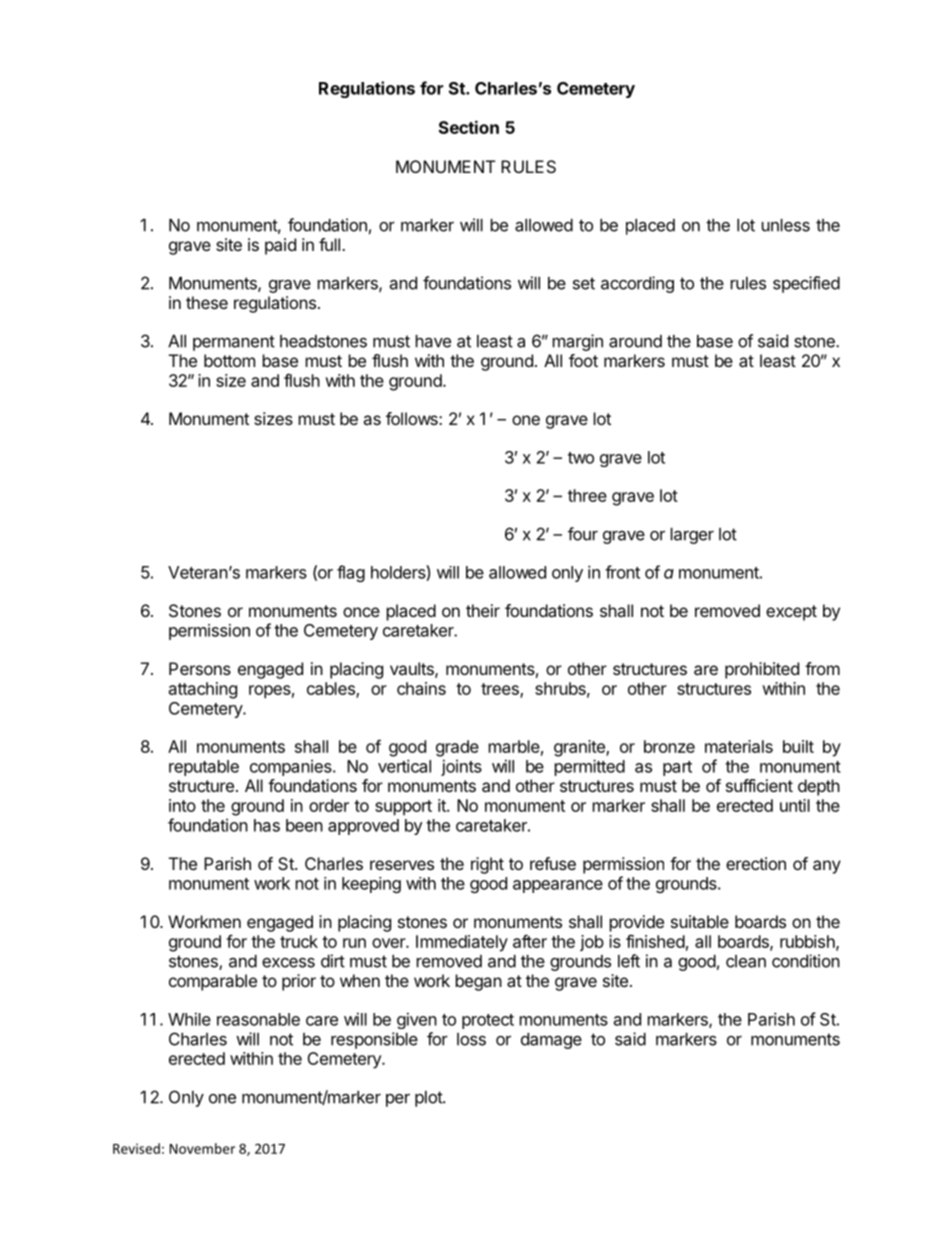 The image size is (952, 1233). I want to click on bottom, so click(229, 360).
